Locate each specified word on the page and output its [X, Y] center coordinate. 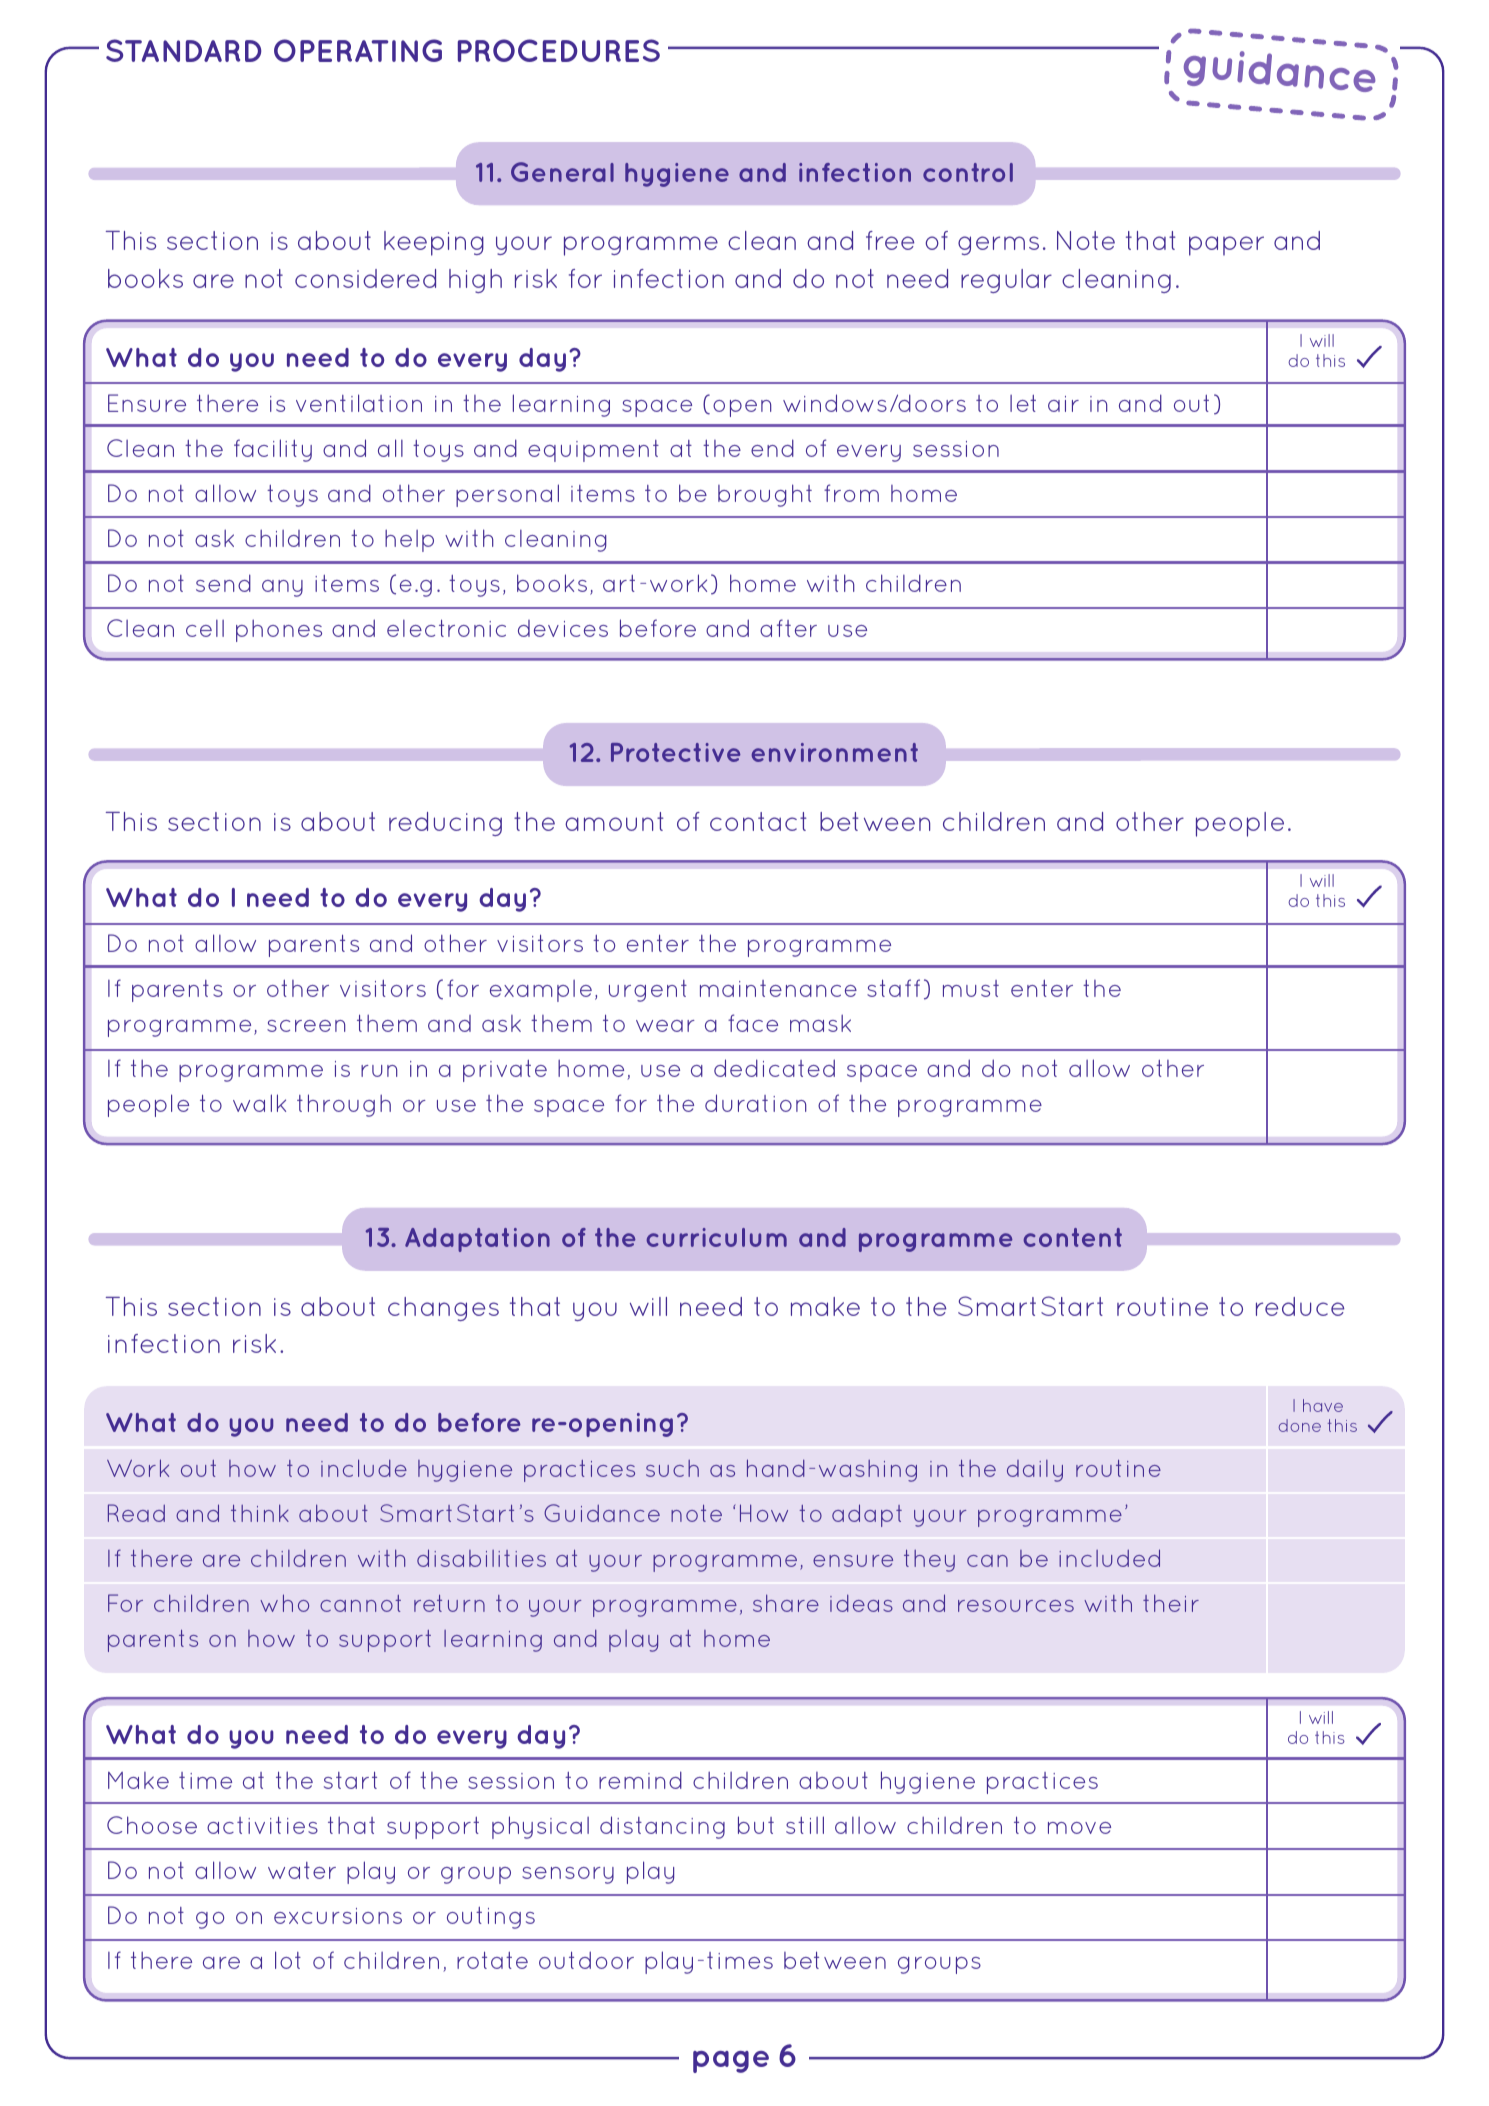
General [562, 172]
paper [1226, 246]
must [971, 988]
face [753, 1023]
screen [306, 1026]
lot [288, 1960]
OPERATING [358, 50]
